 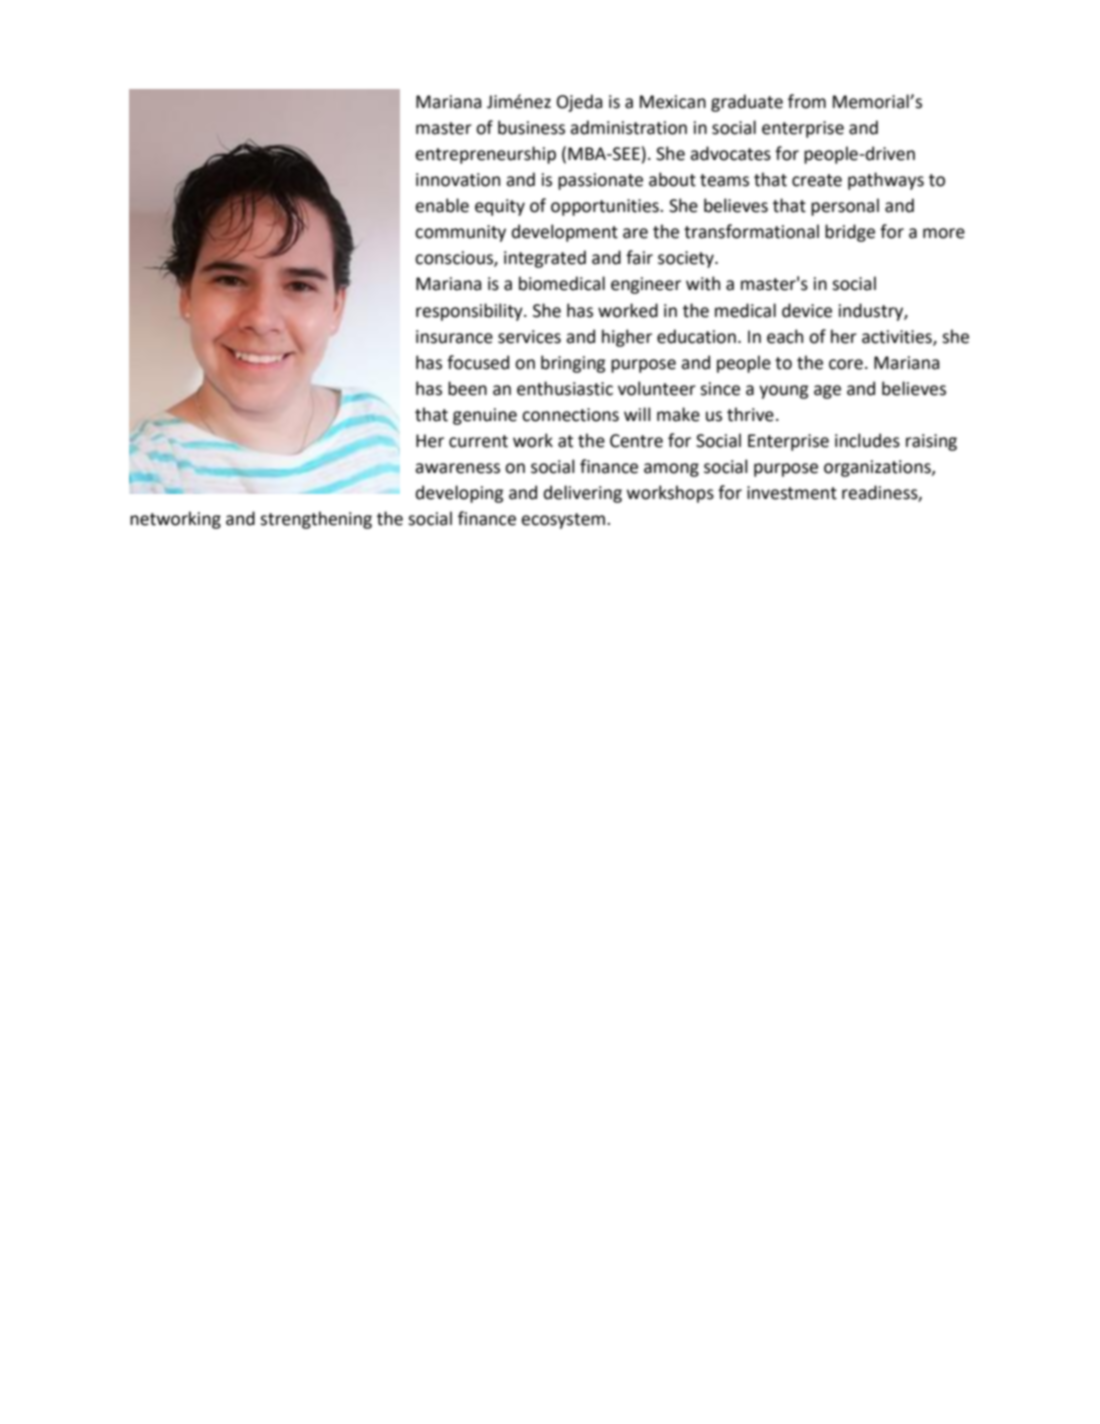 What do you see at coordinates (639, 257) in the page?
I see `fair` at bounding box center [639, 257].
